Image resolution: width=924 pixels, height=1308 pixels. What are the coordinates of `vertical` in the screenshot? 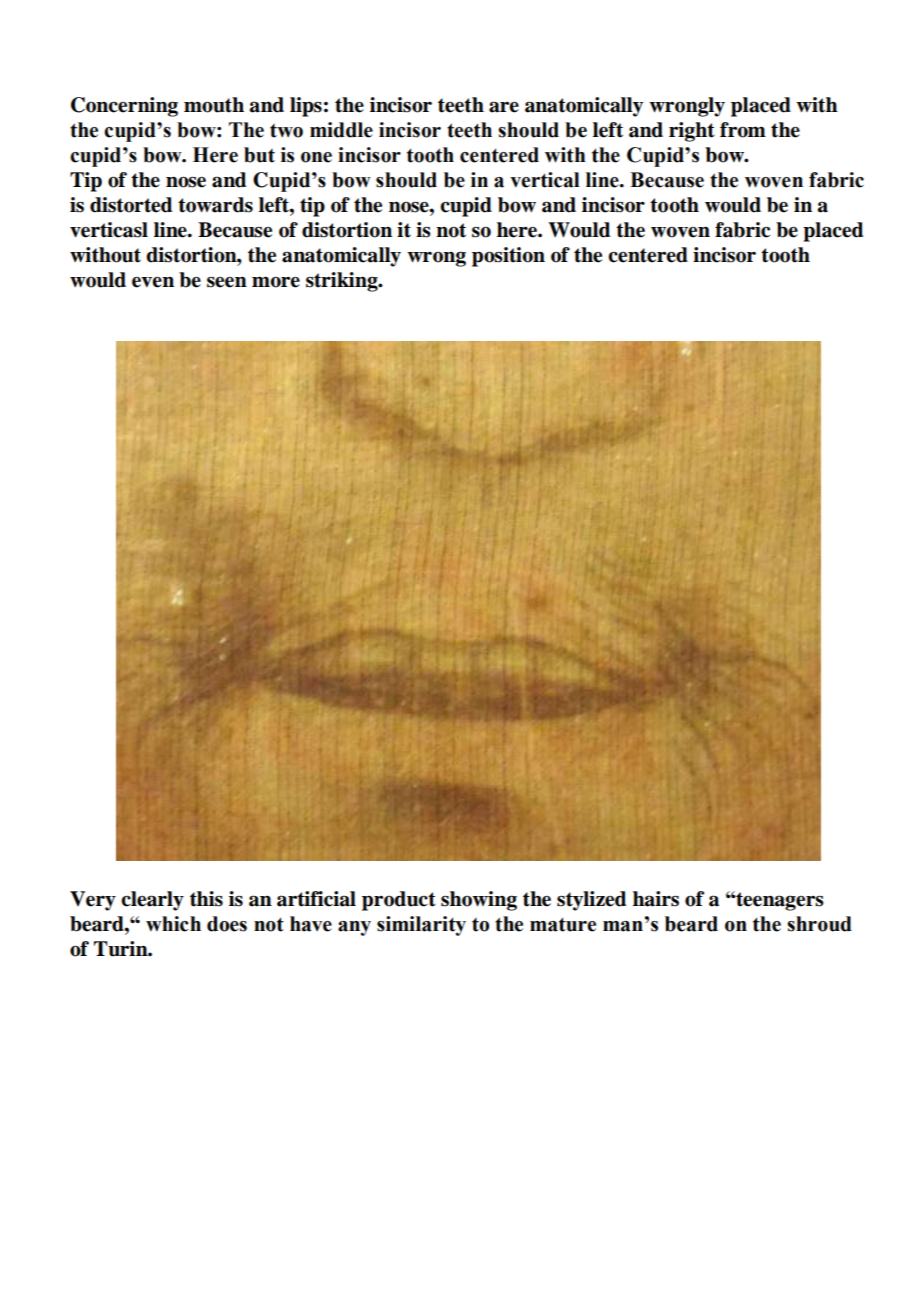 It's located at (545, 180).
